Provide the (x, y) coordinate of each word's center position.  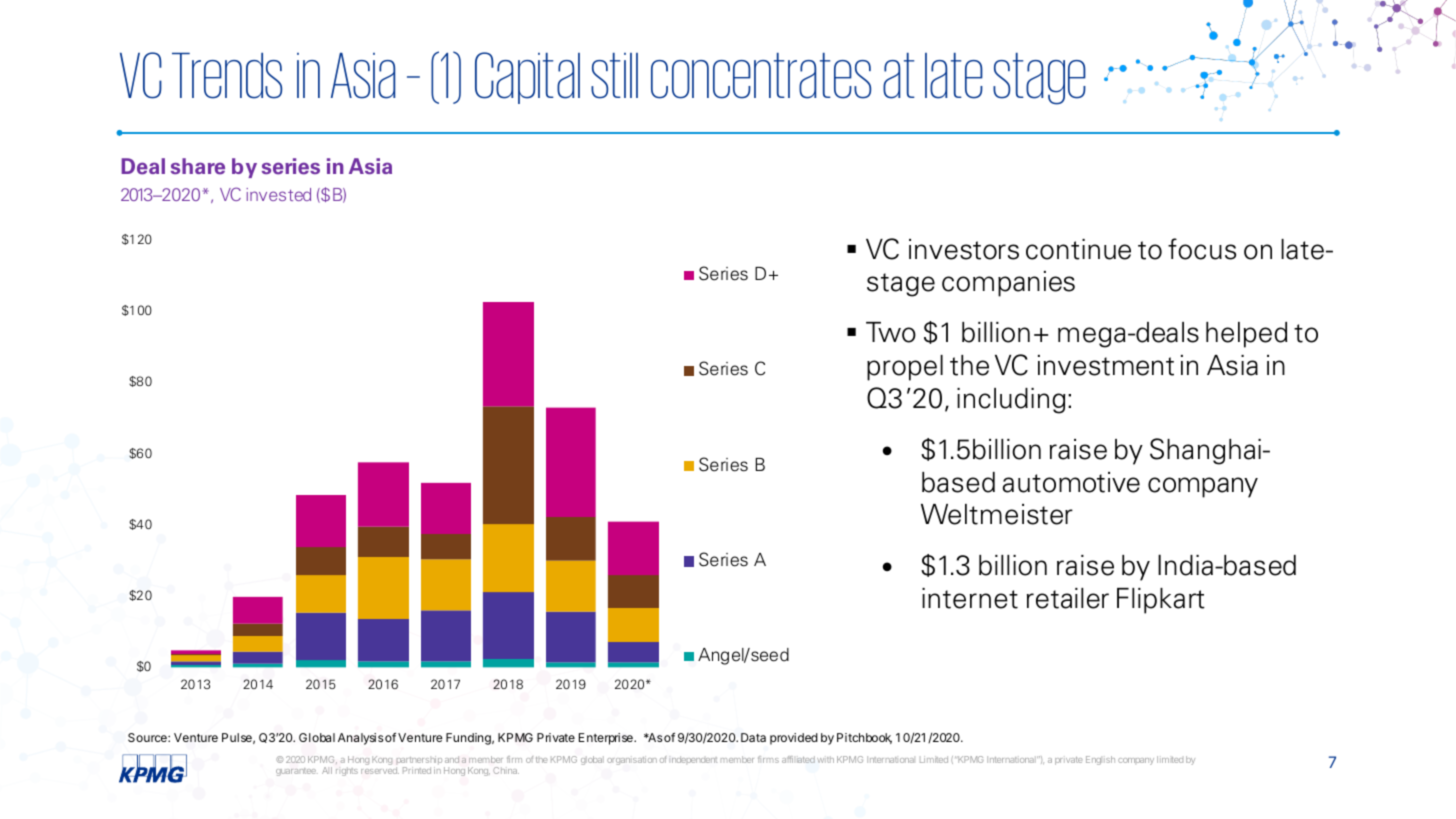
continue (1078, 249)
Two (891, 332)
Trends (227, 76)
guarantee (297, 772)
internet (970, 598)
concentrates (761, 76)
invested (278, 194)
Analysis (361, 739)
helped (1246, 335)
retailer (1068, 598)
